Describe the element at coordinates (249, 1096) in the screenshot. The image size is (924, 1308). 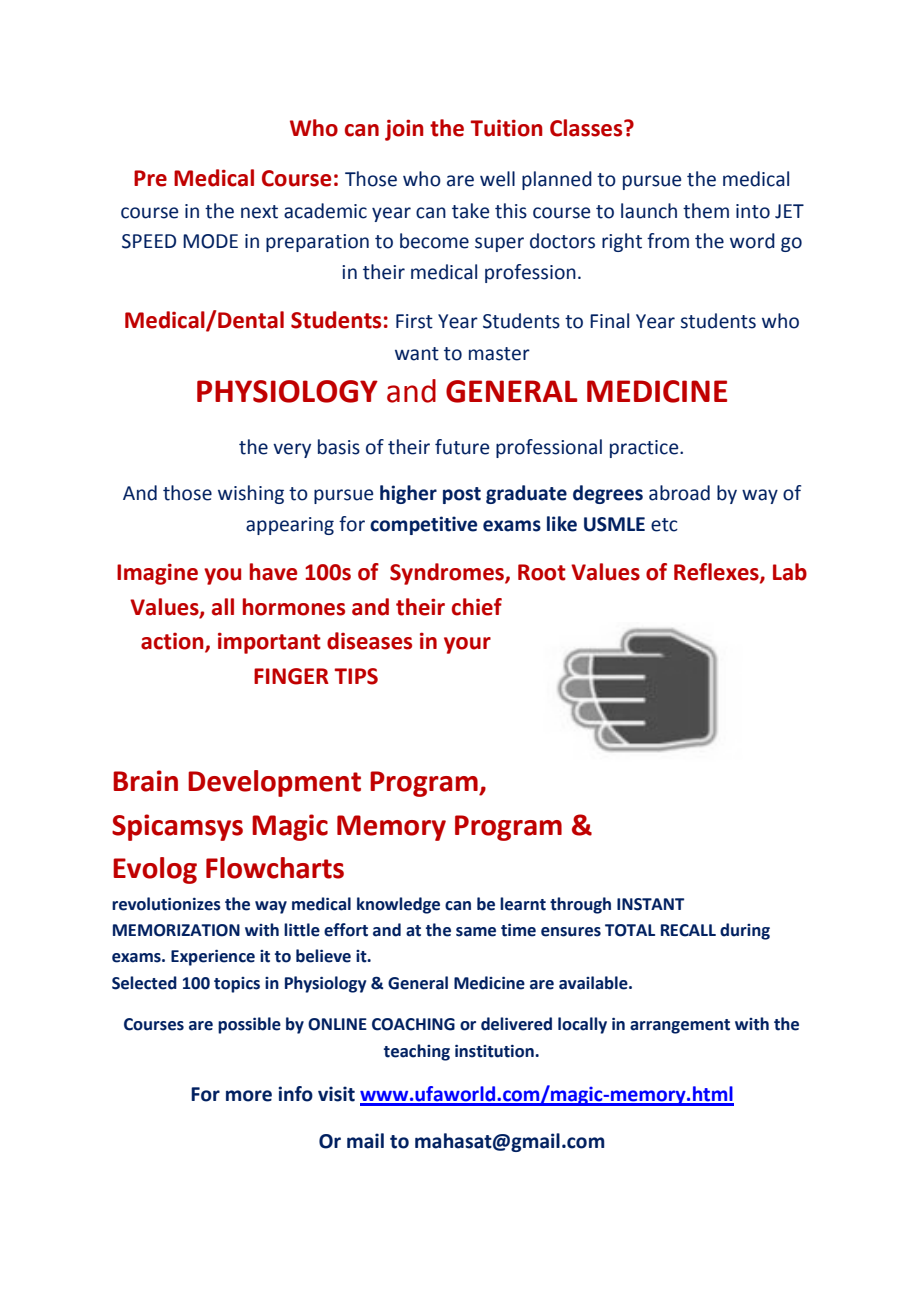
I see `more` at that location.
